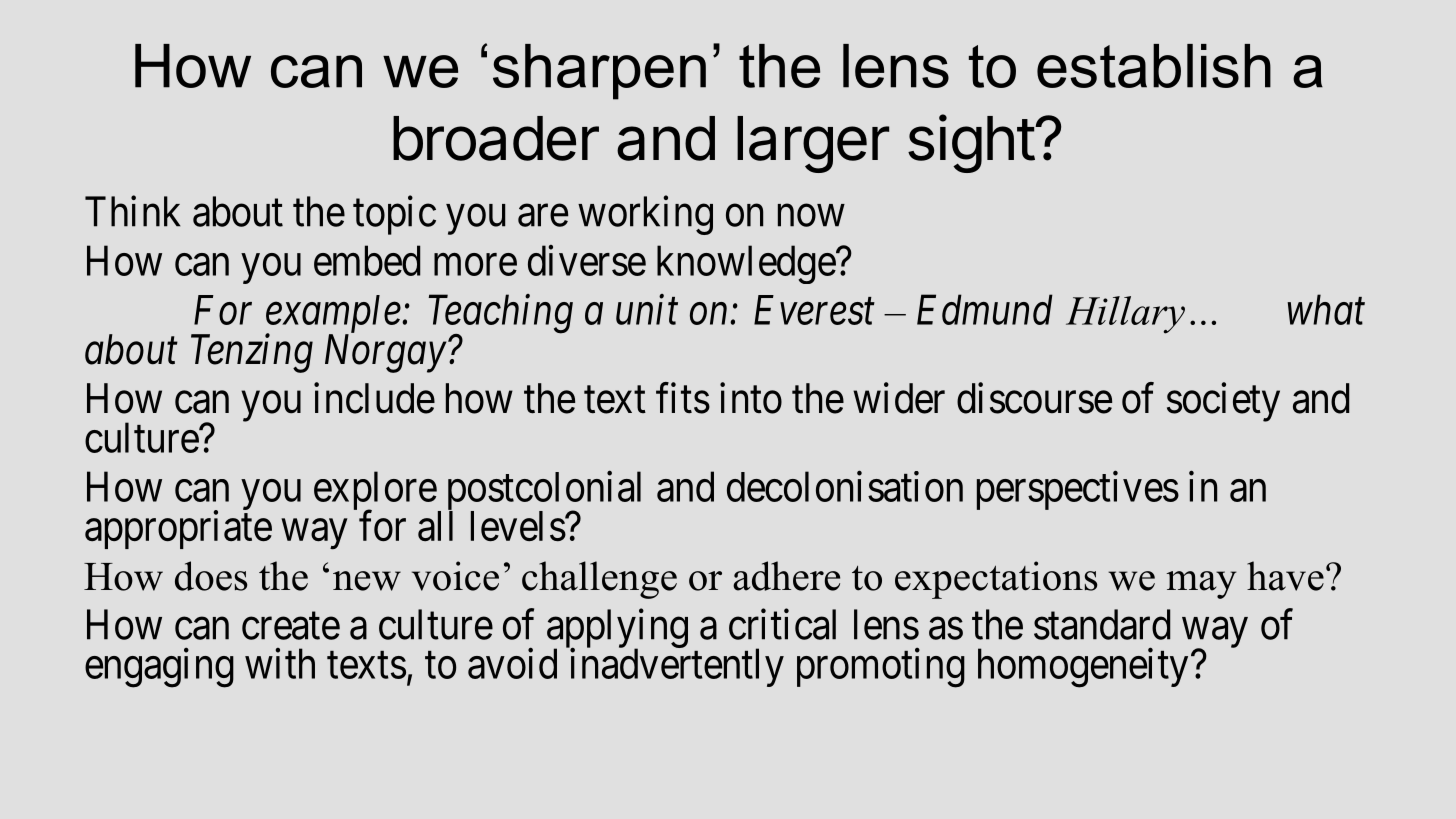 The height and width of the page is (819, 1456). What do you see at coordinates (280, 663) in the page?
I see `with` at bounding box center [280, 663].
